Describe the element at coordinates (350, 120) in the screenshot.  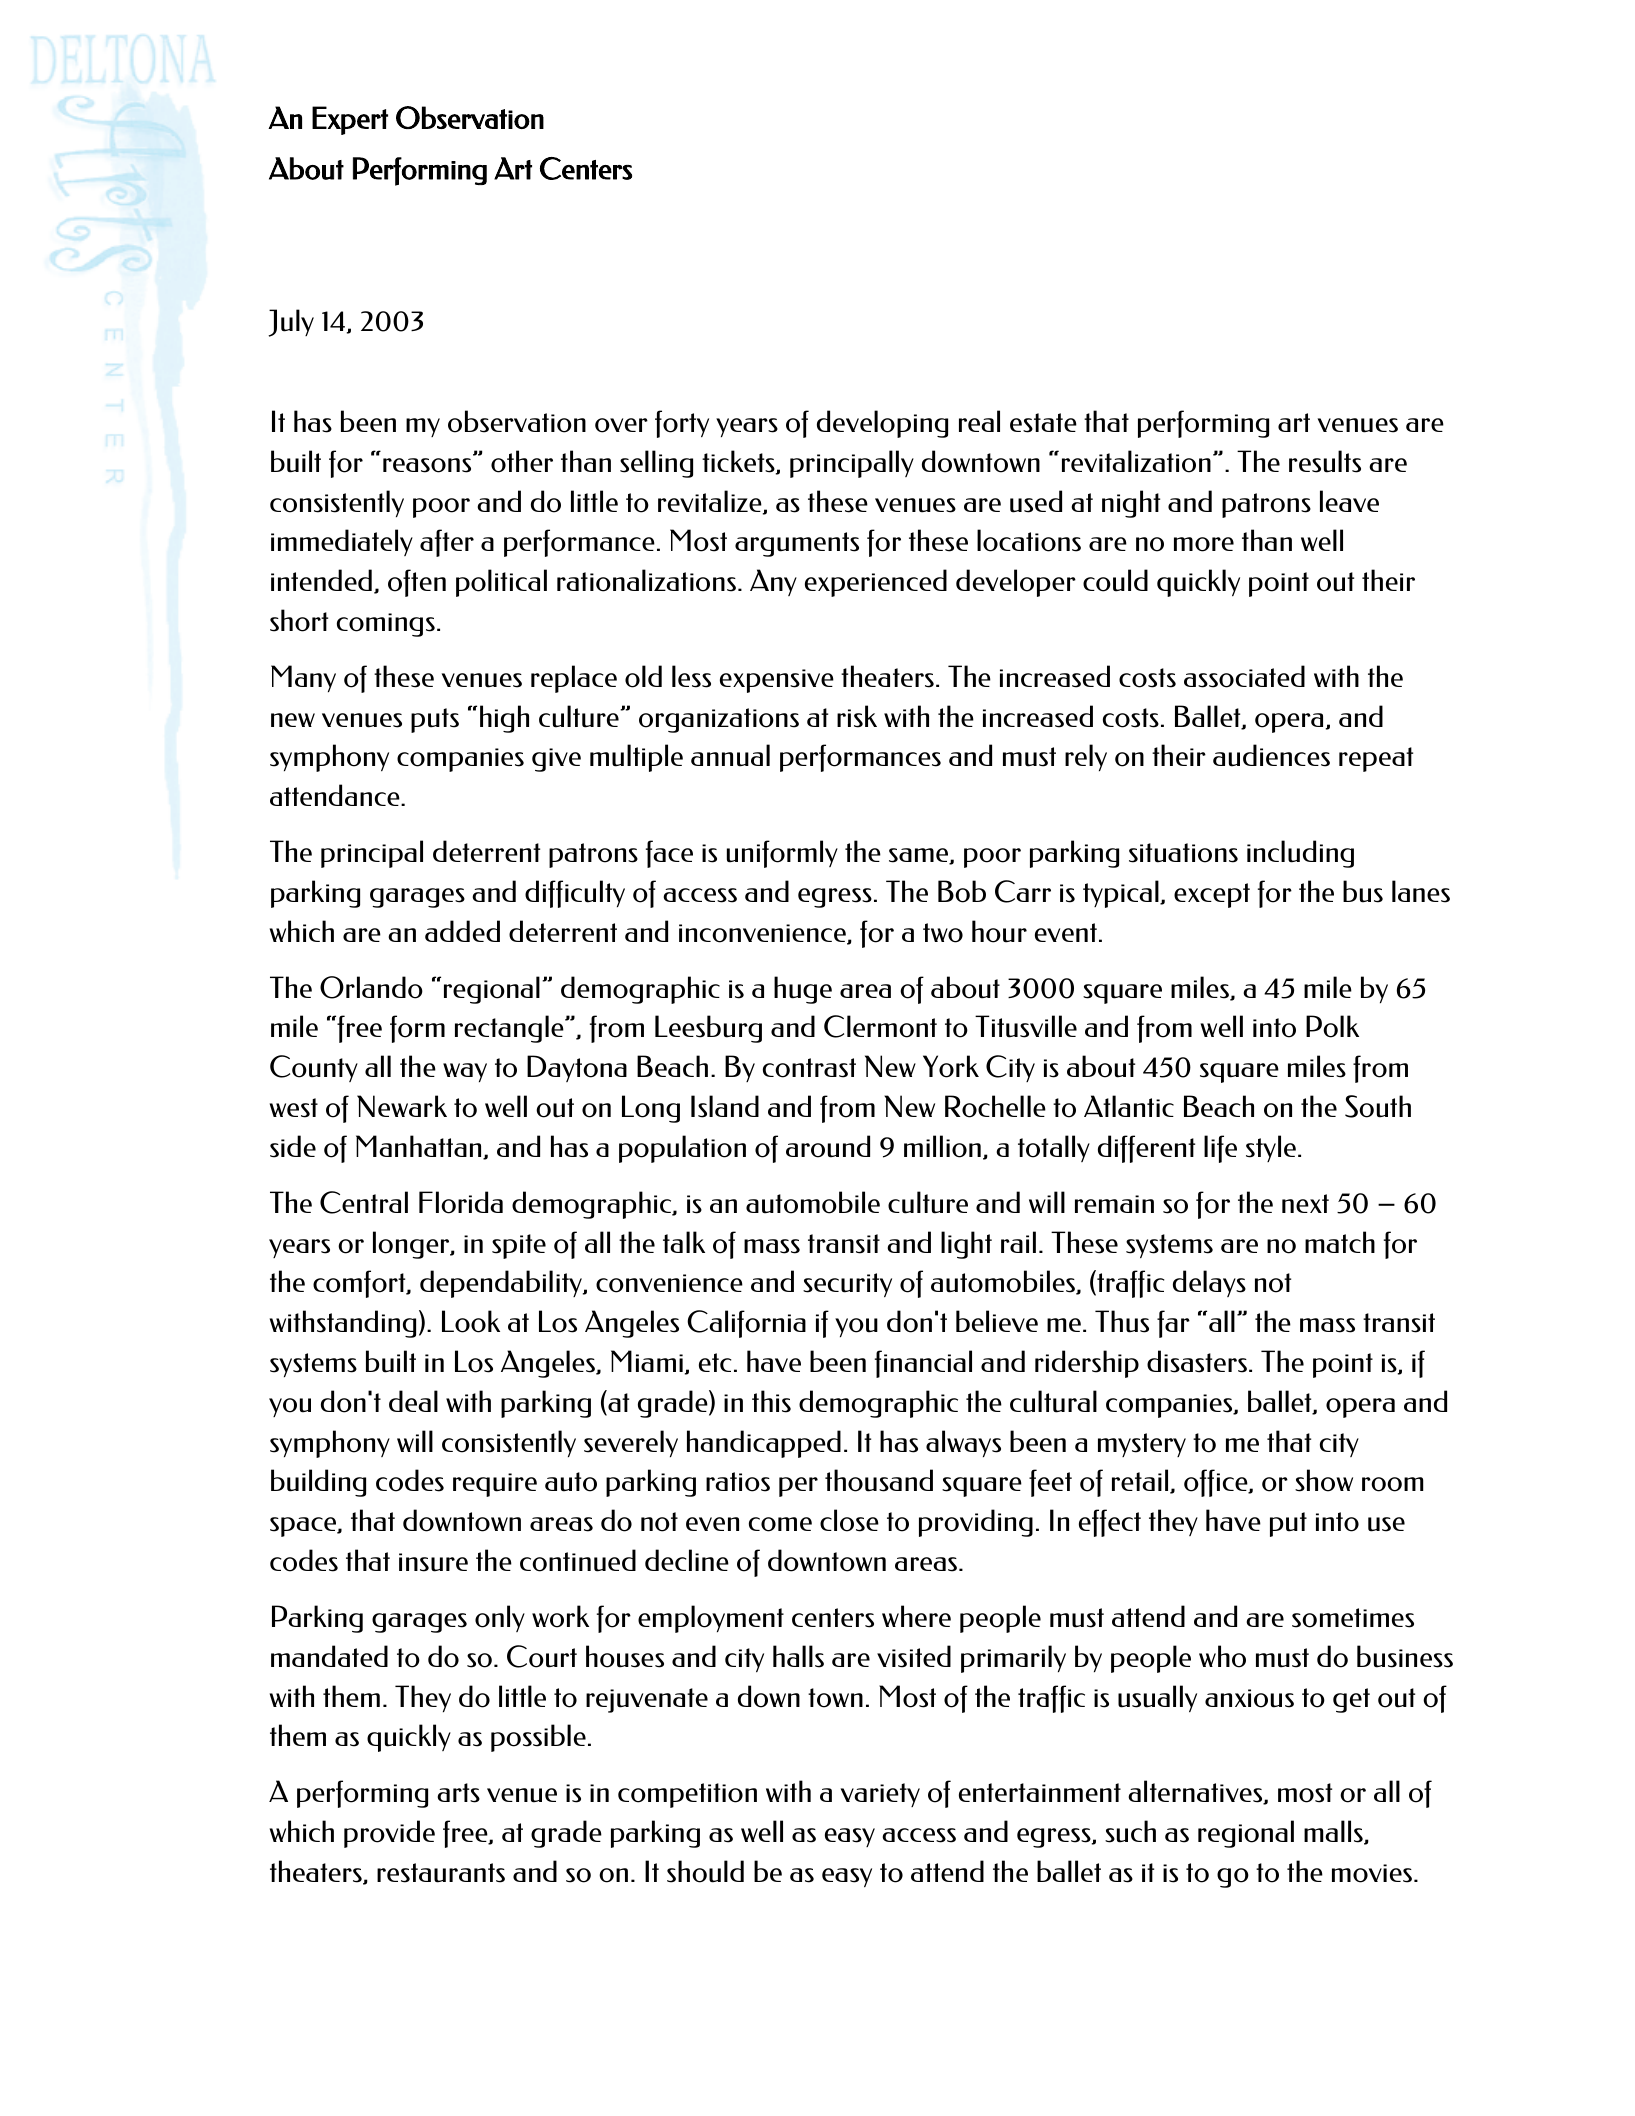
I see `Expert` at that location.
